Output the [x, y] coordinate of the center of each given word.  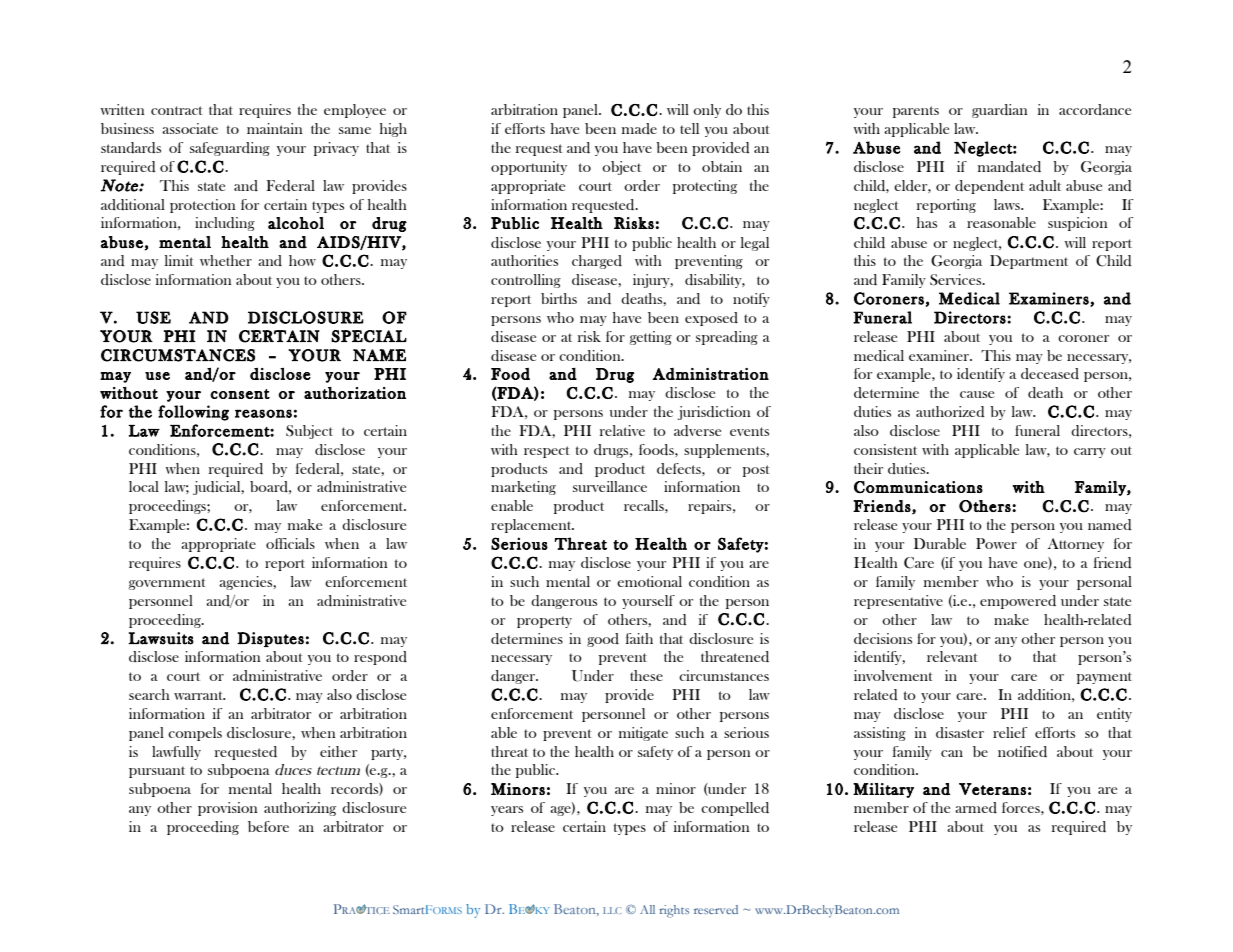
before [268, 826]
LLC [612, 910]
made [639, 128]
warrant [199, 695]
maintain [275, 128]
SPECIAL [369, 336]
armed [976, 807]
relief [1010, 732]
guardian [1000, 111]
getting [651, 338]
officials [290, 543]
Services [957, 280]
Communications [918, 487]
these [646, 675]
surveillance [610, 486]
